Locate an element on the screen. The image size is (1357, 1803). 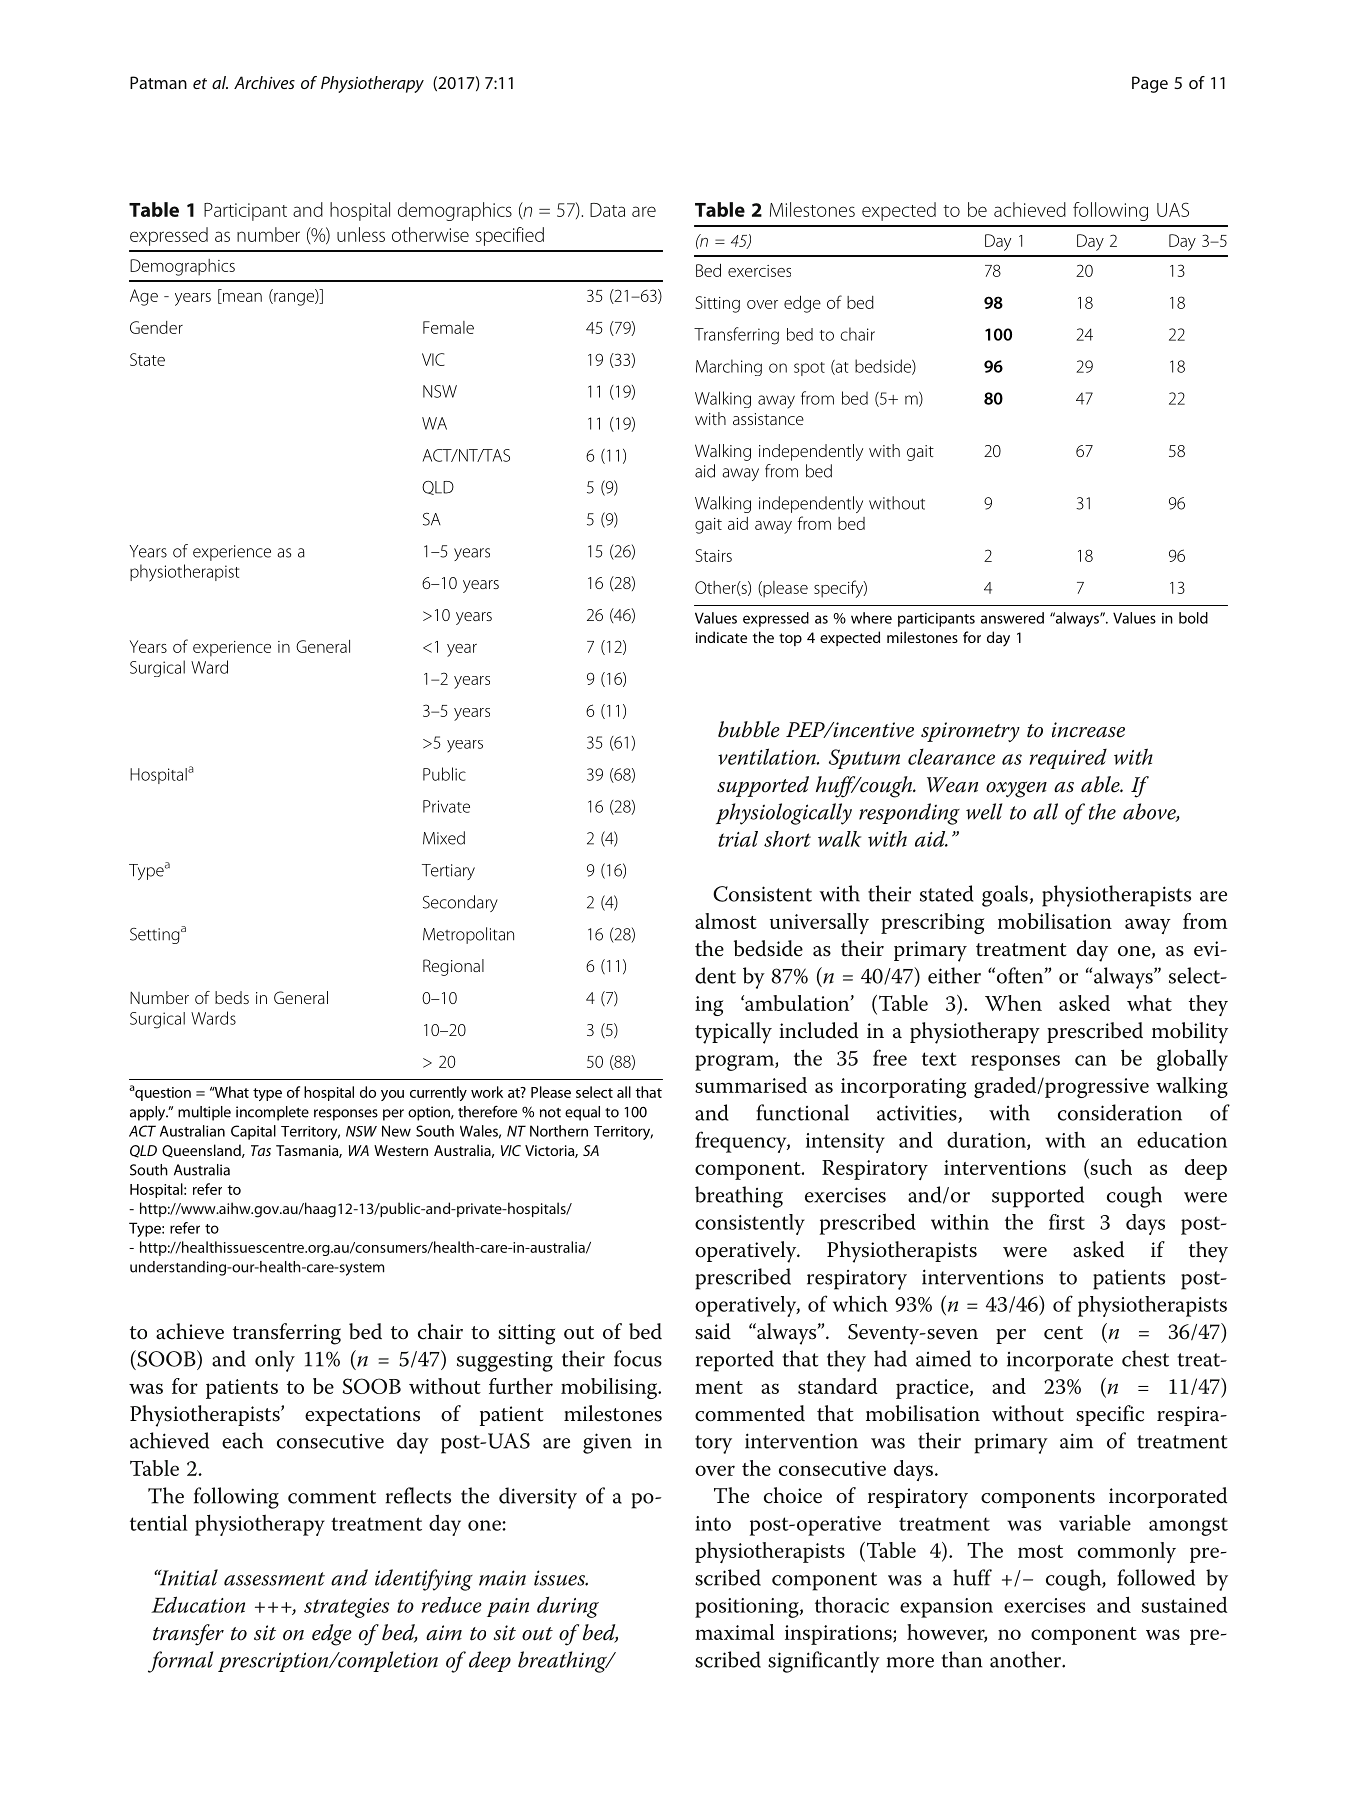
Archives is located at coordinates (264, 82).
